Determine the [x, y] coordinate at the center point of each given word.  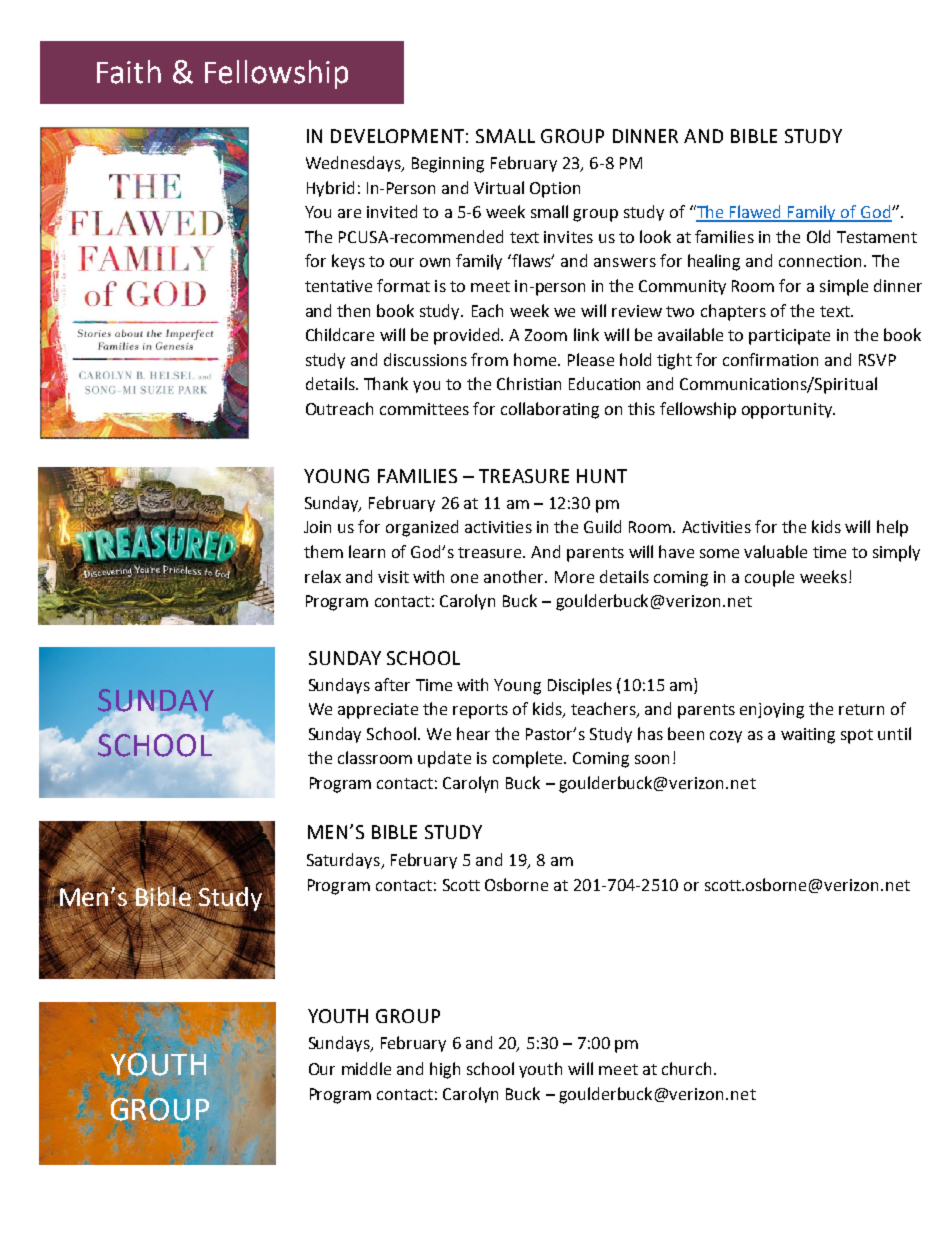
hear [473, 733]
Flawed [756, 213]
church [688, 1068]
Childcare [340, 334]
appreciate [378, 711]
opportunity [788, 411]
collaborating [550, 410]
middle [366, 1068]
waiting [808, 736]
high [445, 1070]
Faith [129, 72]
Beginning [448, 165]
